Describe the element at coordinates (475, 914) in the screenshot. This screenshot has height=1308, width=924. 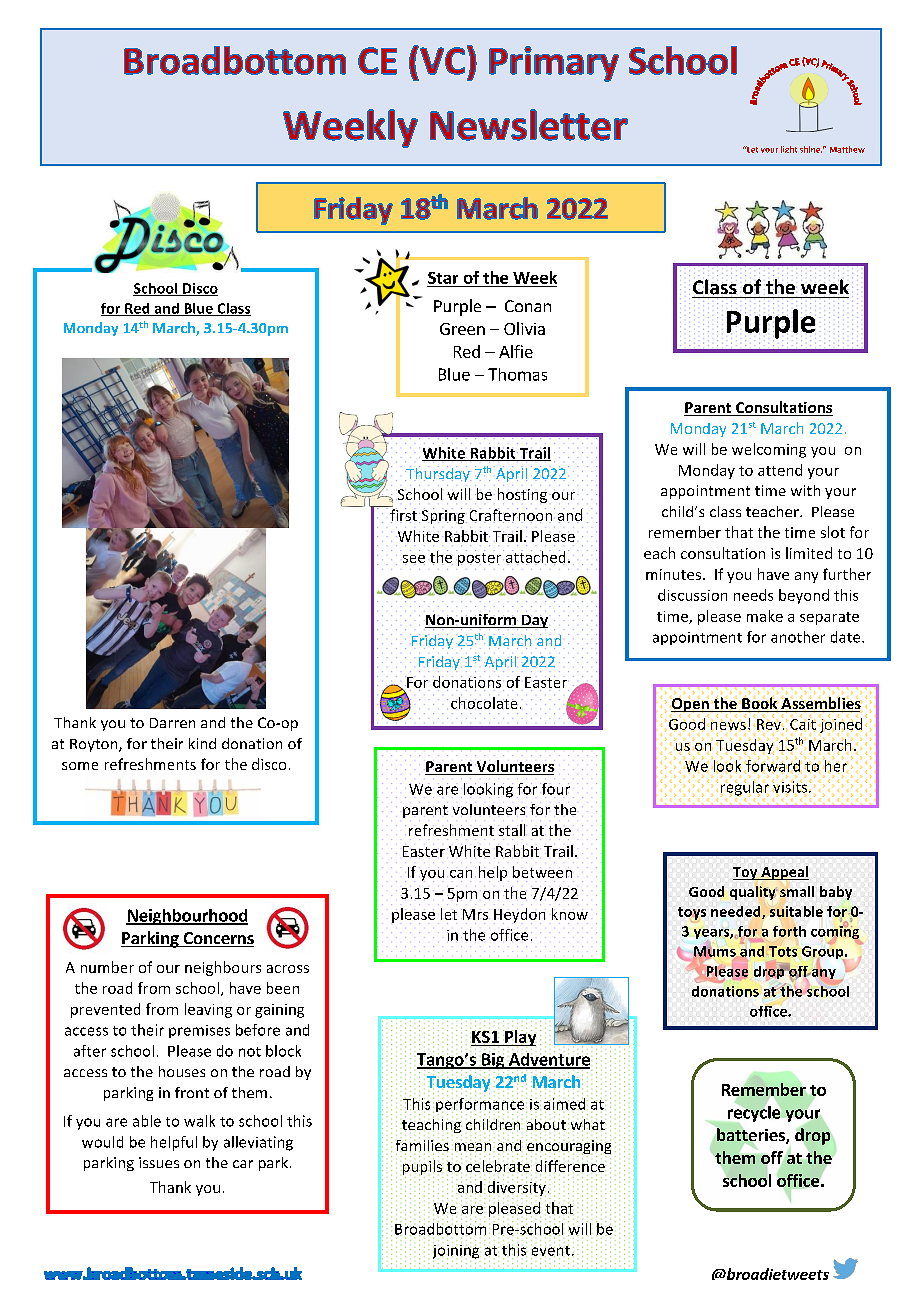
I see `Mrs` at that location.
